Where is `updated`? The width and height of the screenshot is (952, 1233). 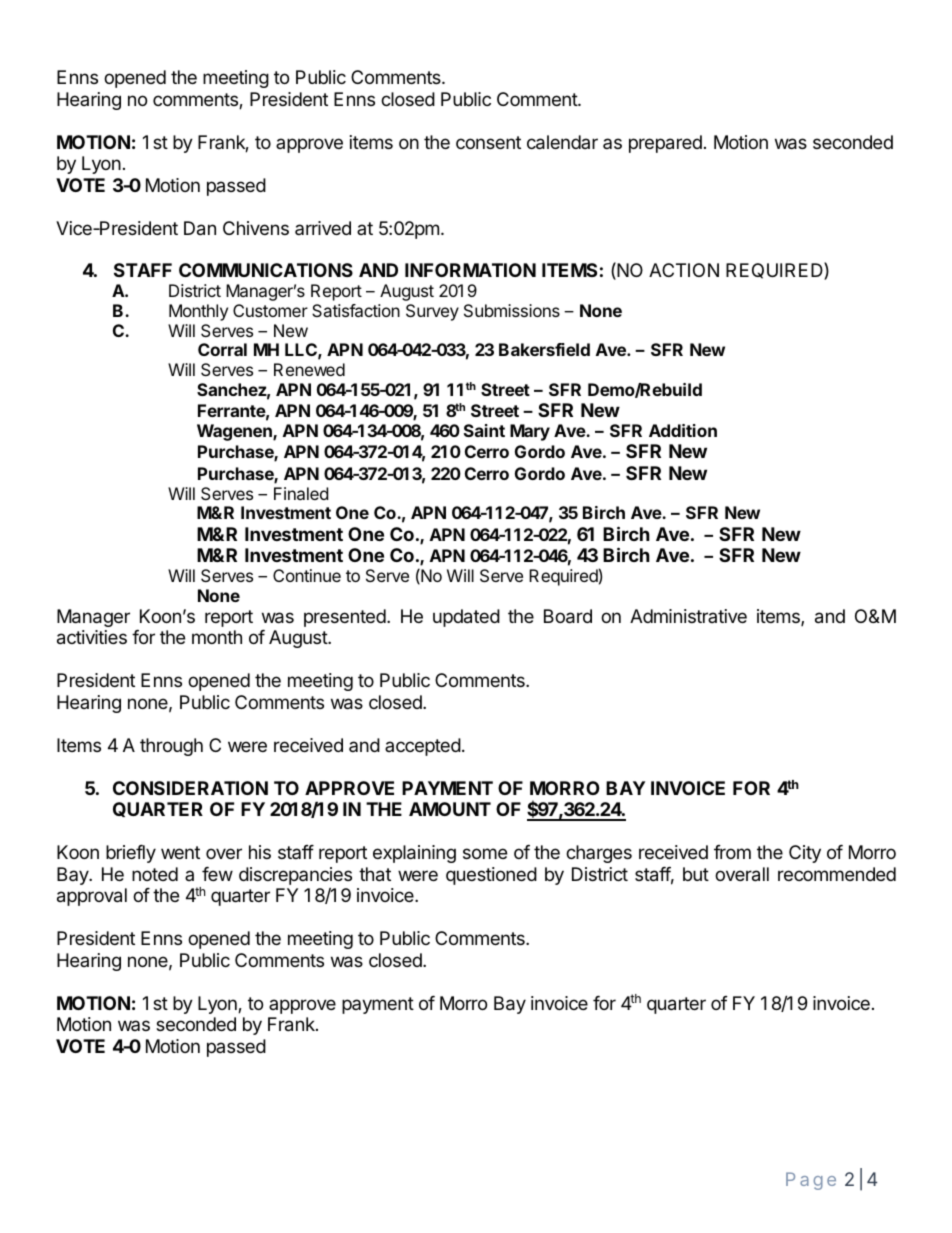
updated is located at coordinates (466, 618).
